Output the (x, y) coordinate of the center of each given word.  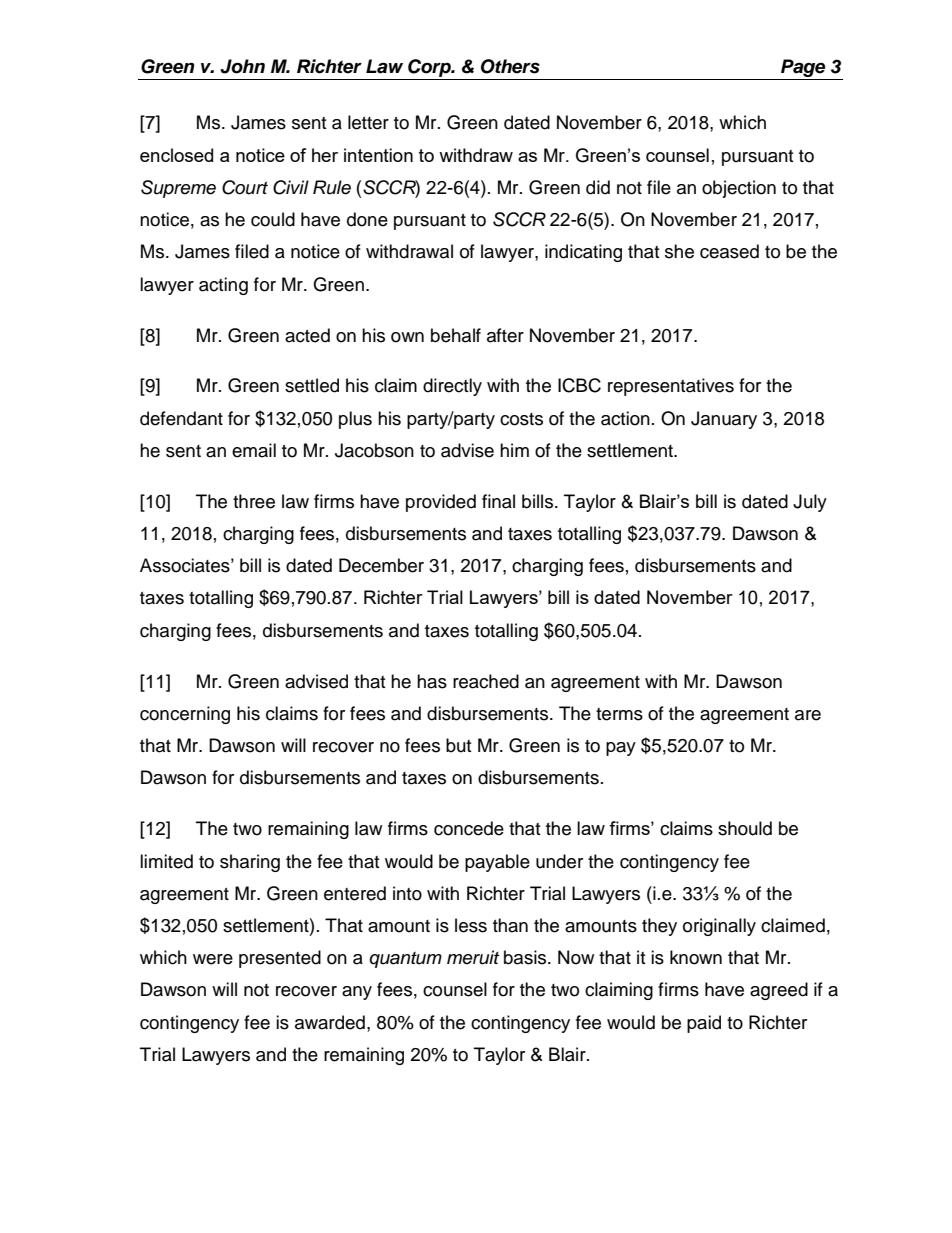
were (213, 959)
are (808, 715)
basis (526, 957)
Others (510, 66)
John (242, 66)
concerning (185, 715)
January (724, 420)
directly (452, 387)
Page (803, 69)
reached (486, 681)
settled (312, 385)
